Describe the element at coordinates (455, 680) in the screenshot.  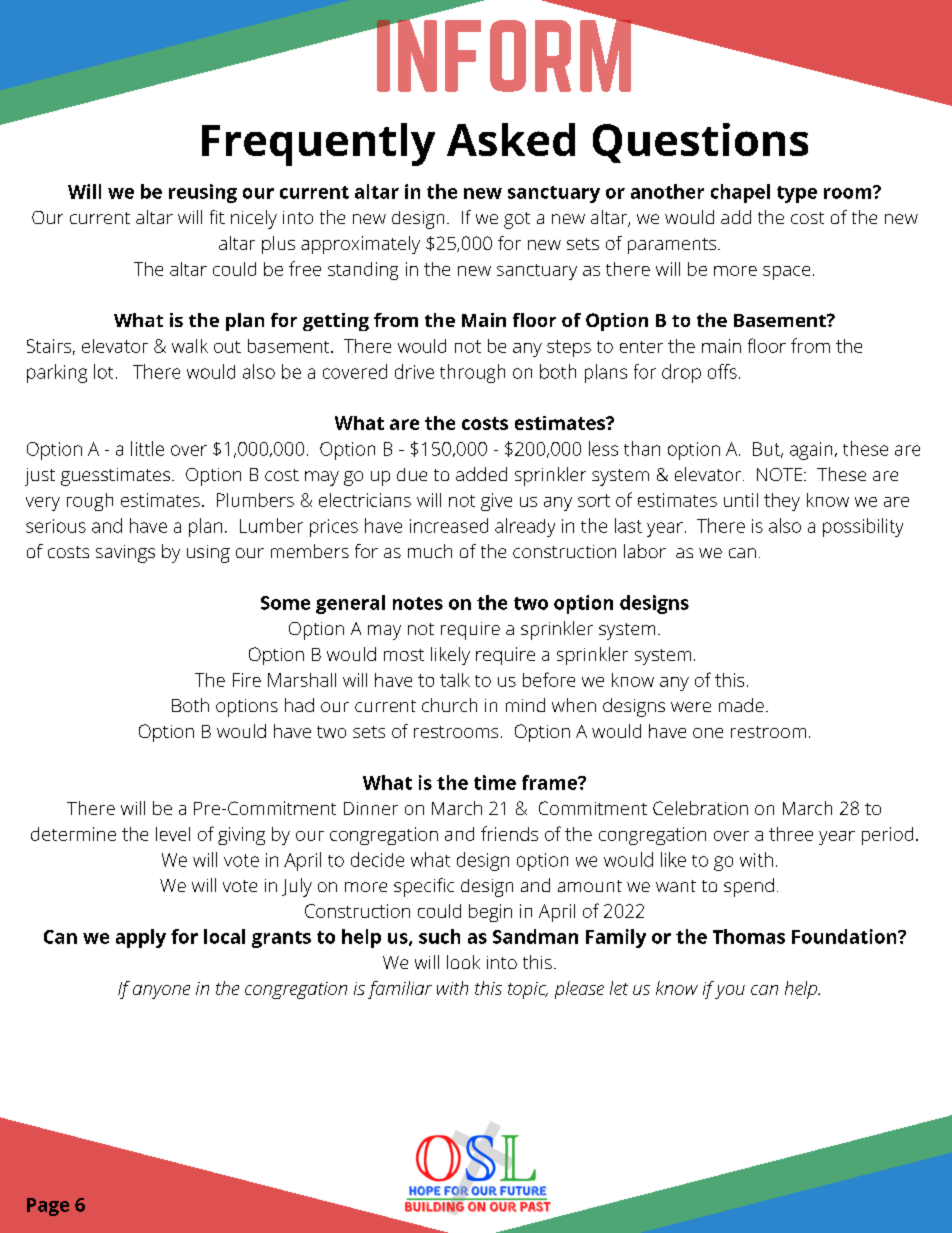
I see `talk` at that location.
